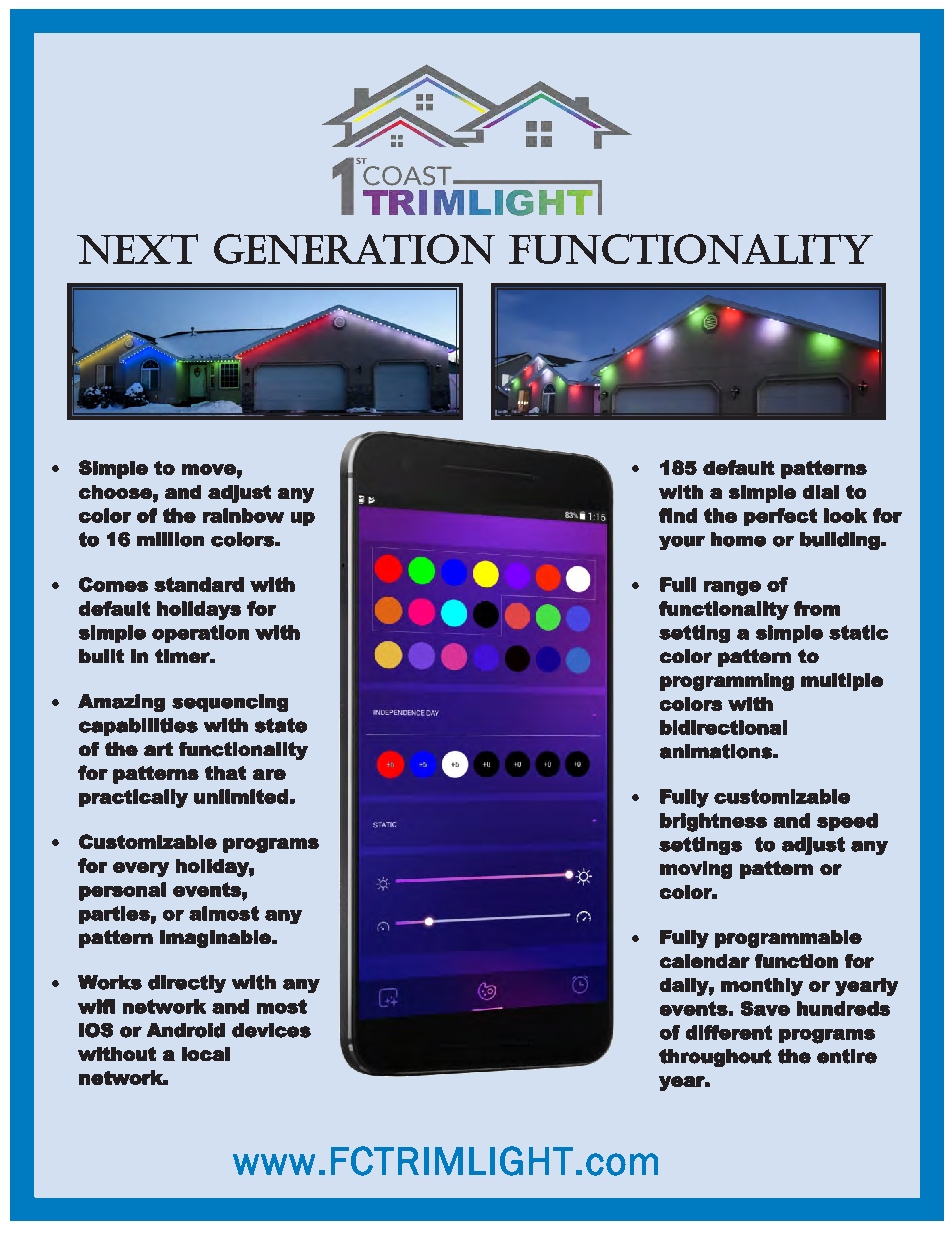  I want to click on Android, so click(186, 1030).
